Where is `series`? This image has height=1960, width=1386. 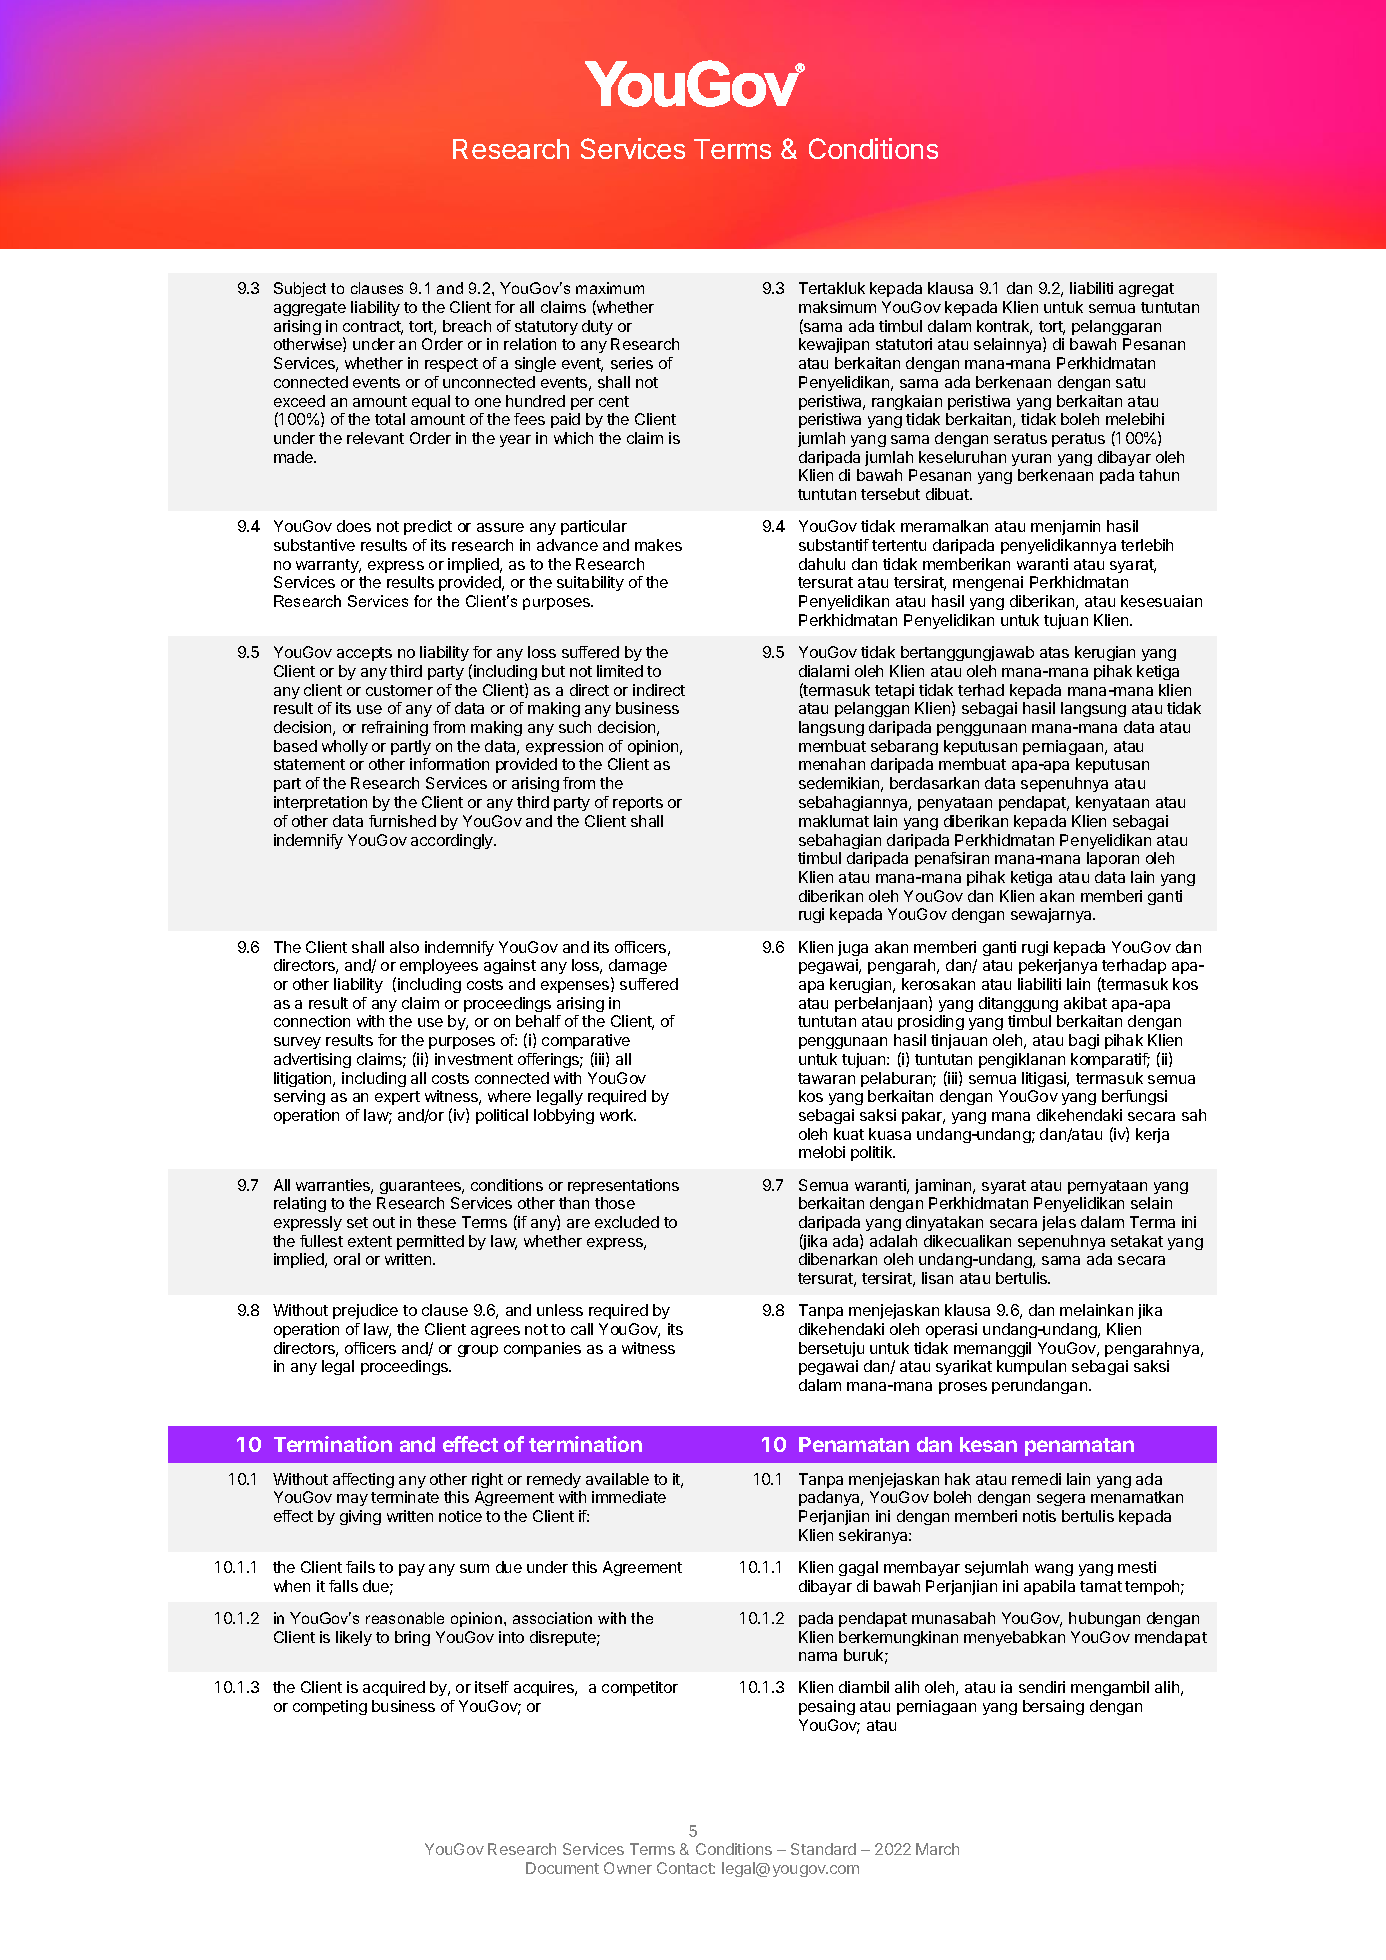 series is located at coordinates (632, 363).
